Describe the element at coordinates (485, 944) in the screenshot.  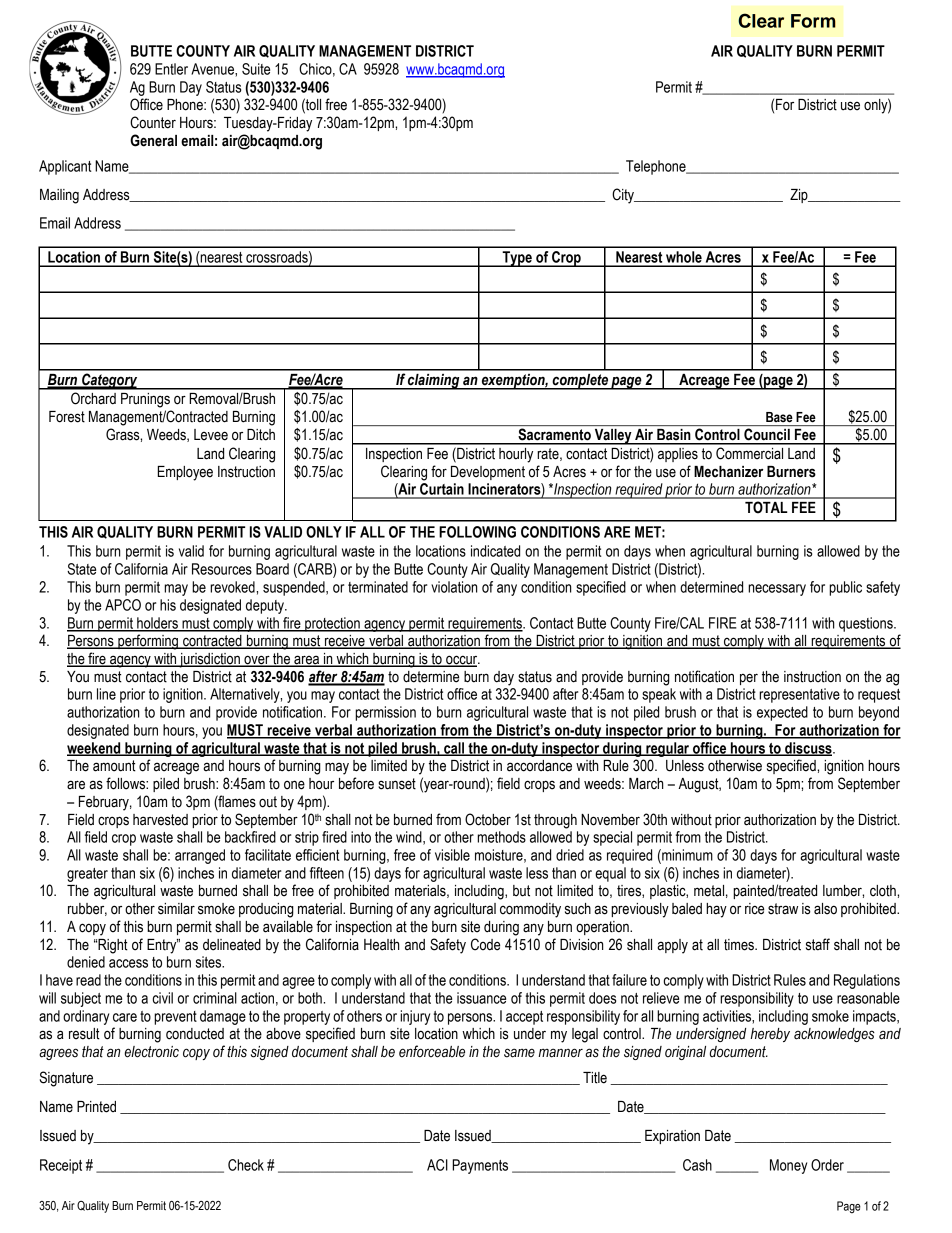
I see `Code` at that location.
